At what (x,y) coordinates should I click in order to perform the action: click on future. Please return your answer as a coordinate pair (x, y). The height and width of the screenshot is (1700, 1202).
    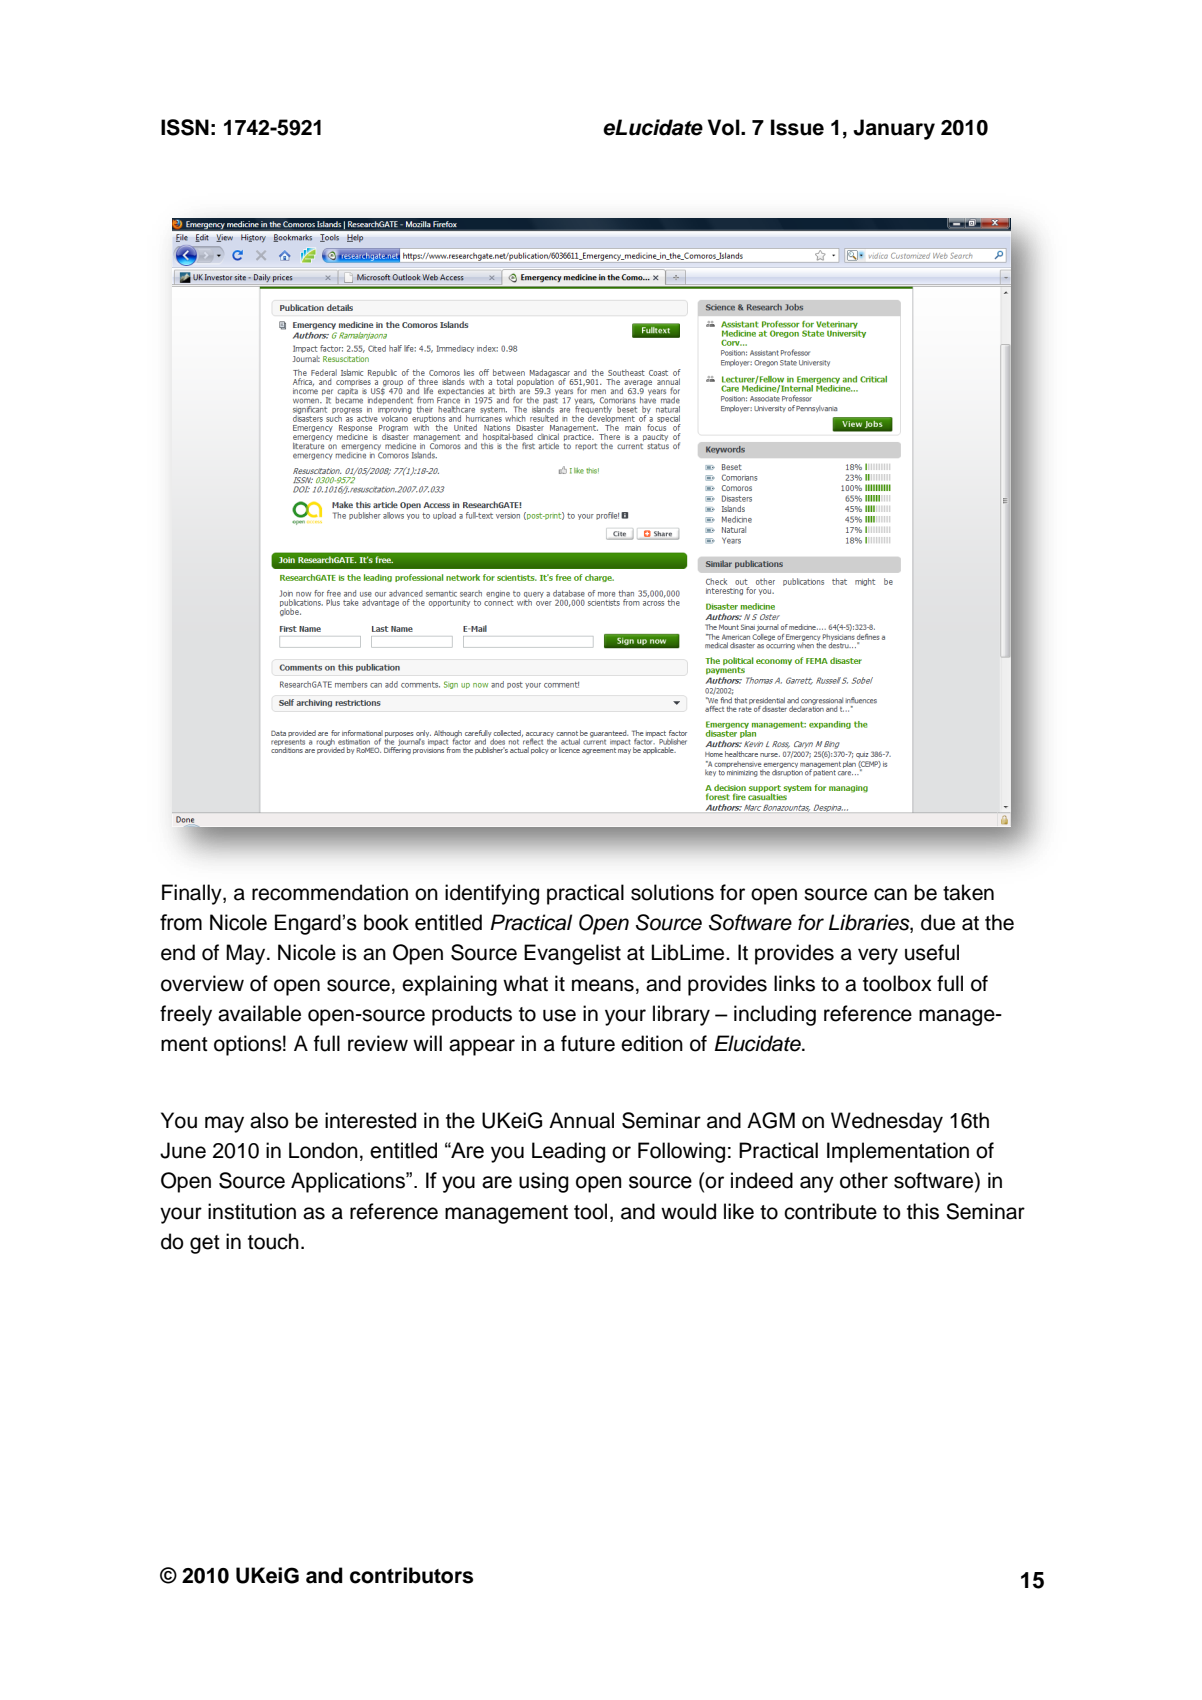
    Looking at the image, I should click on (588, 1043).
